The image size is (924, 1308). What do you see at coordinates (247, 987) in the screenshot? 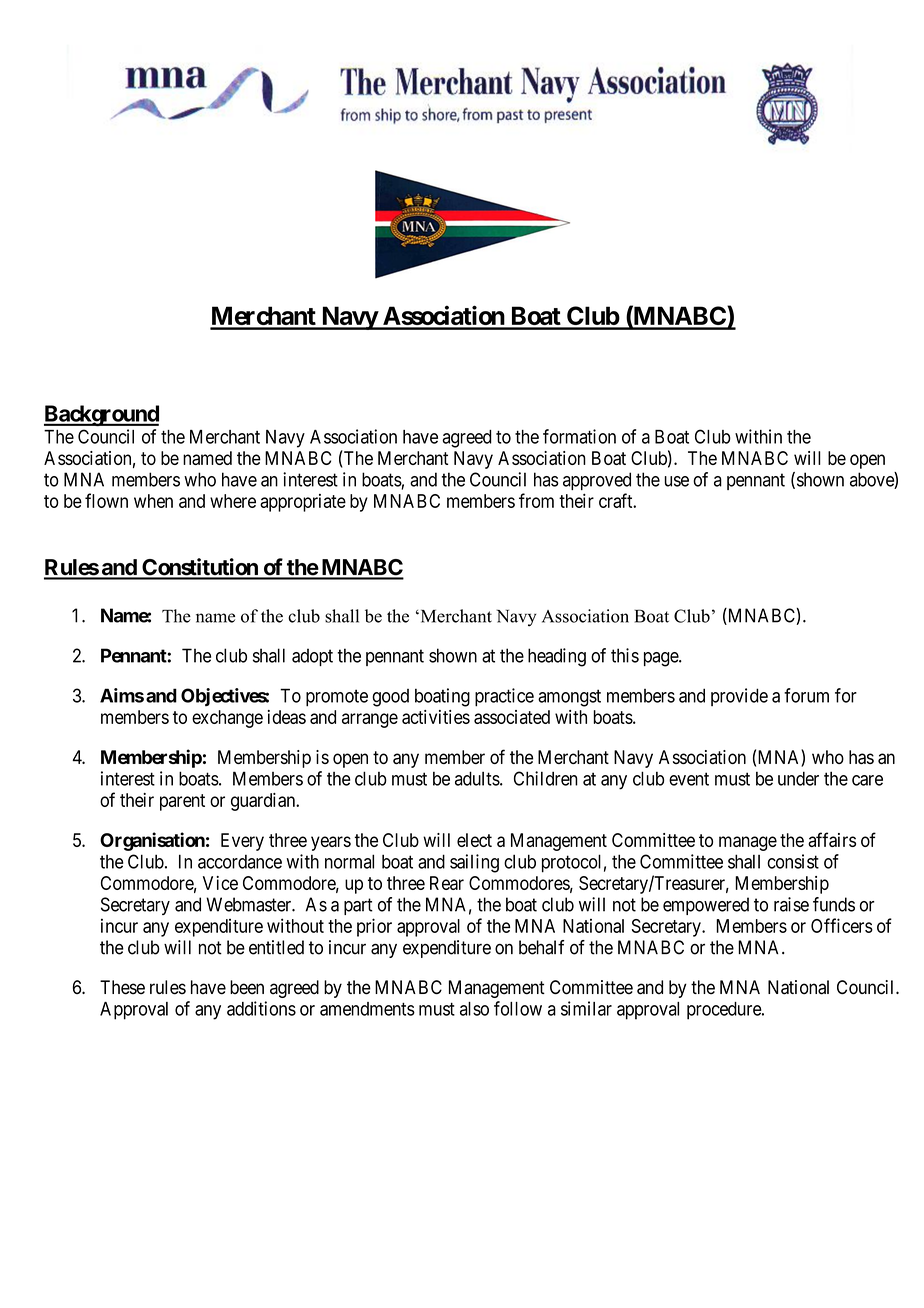
I see `been` at bounding box center [247, 987].
